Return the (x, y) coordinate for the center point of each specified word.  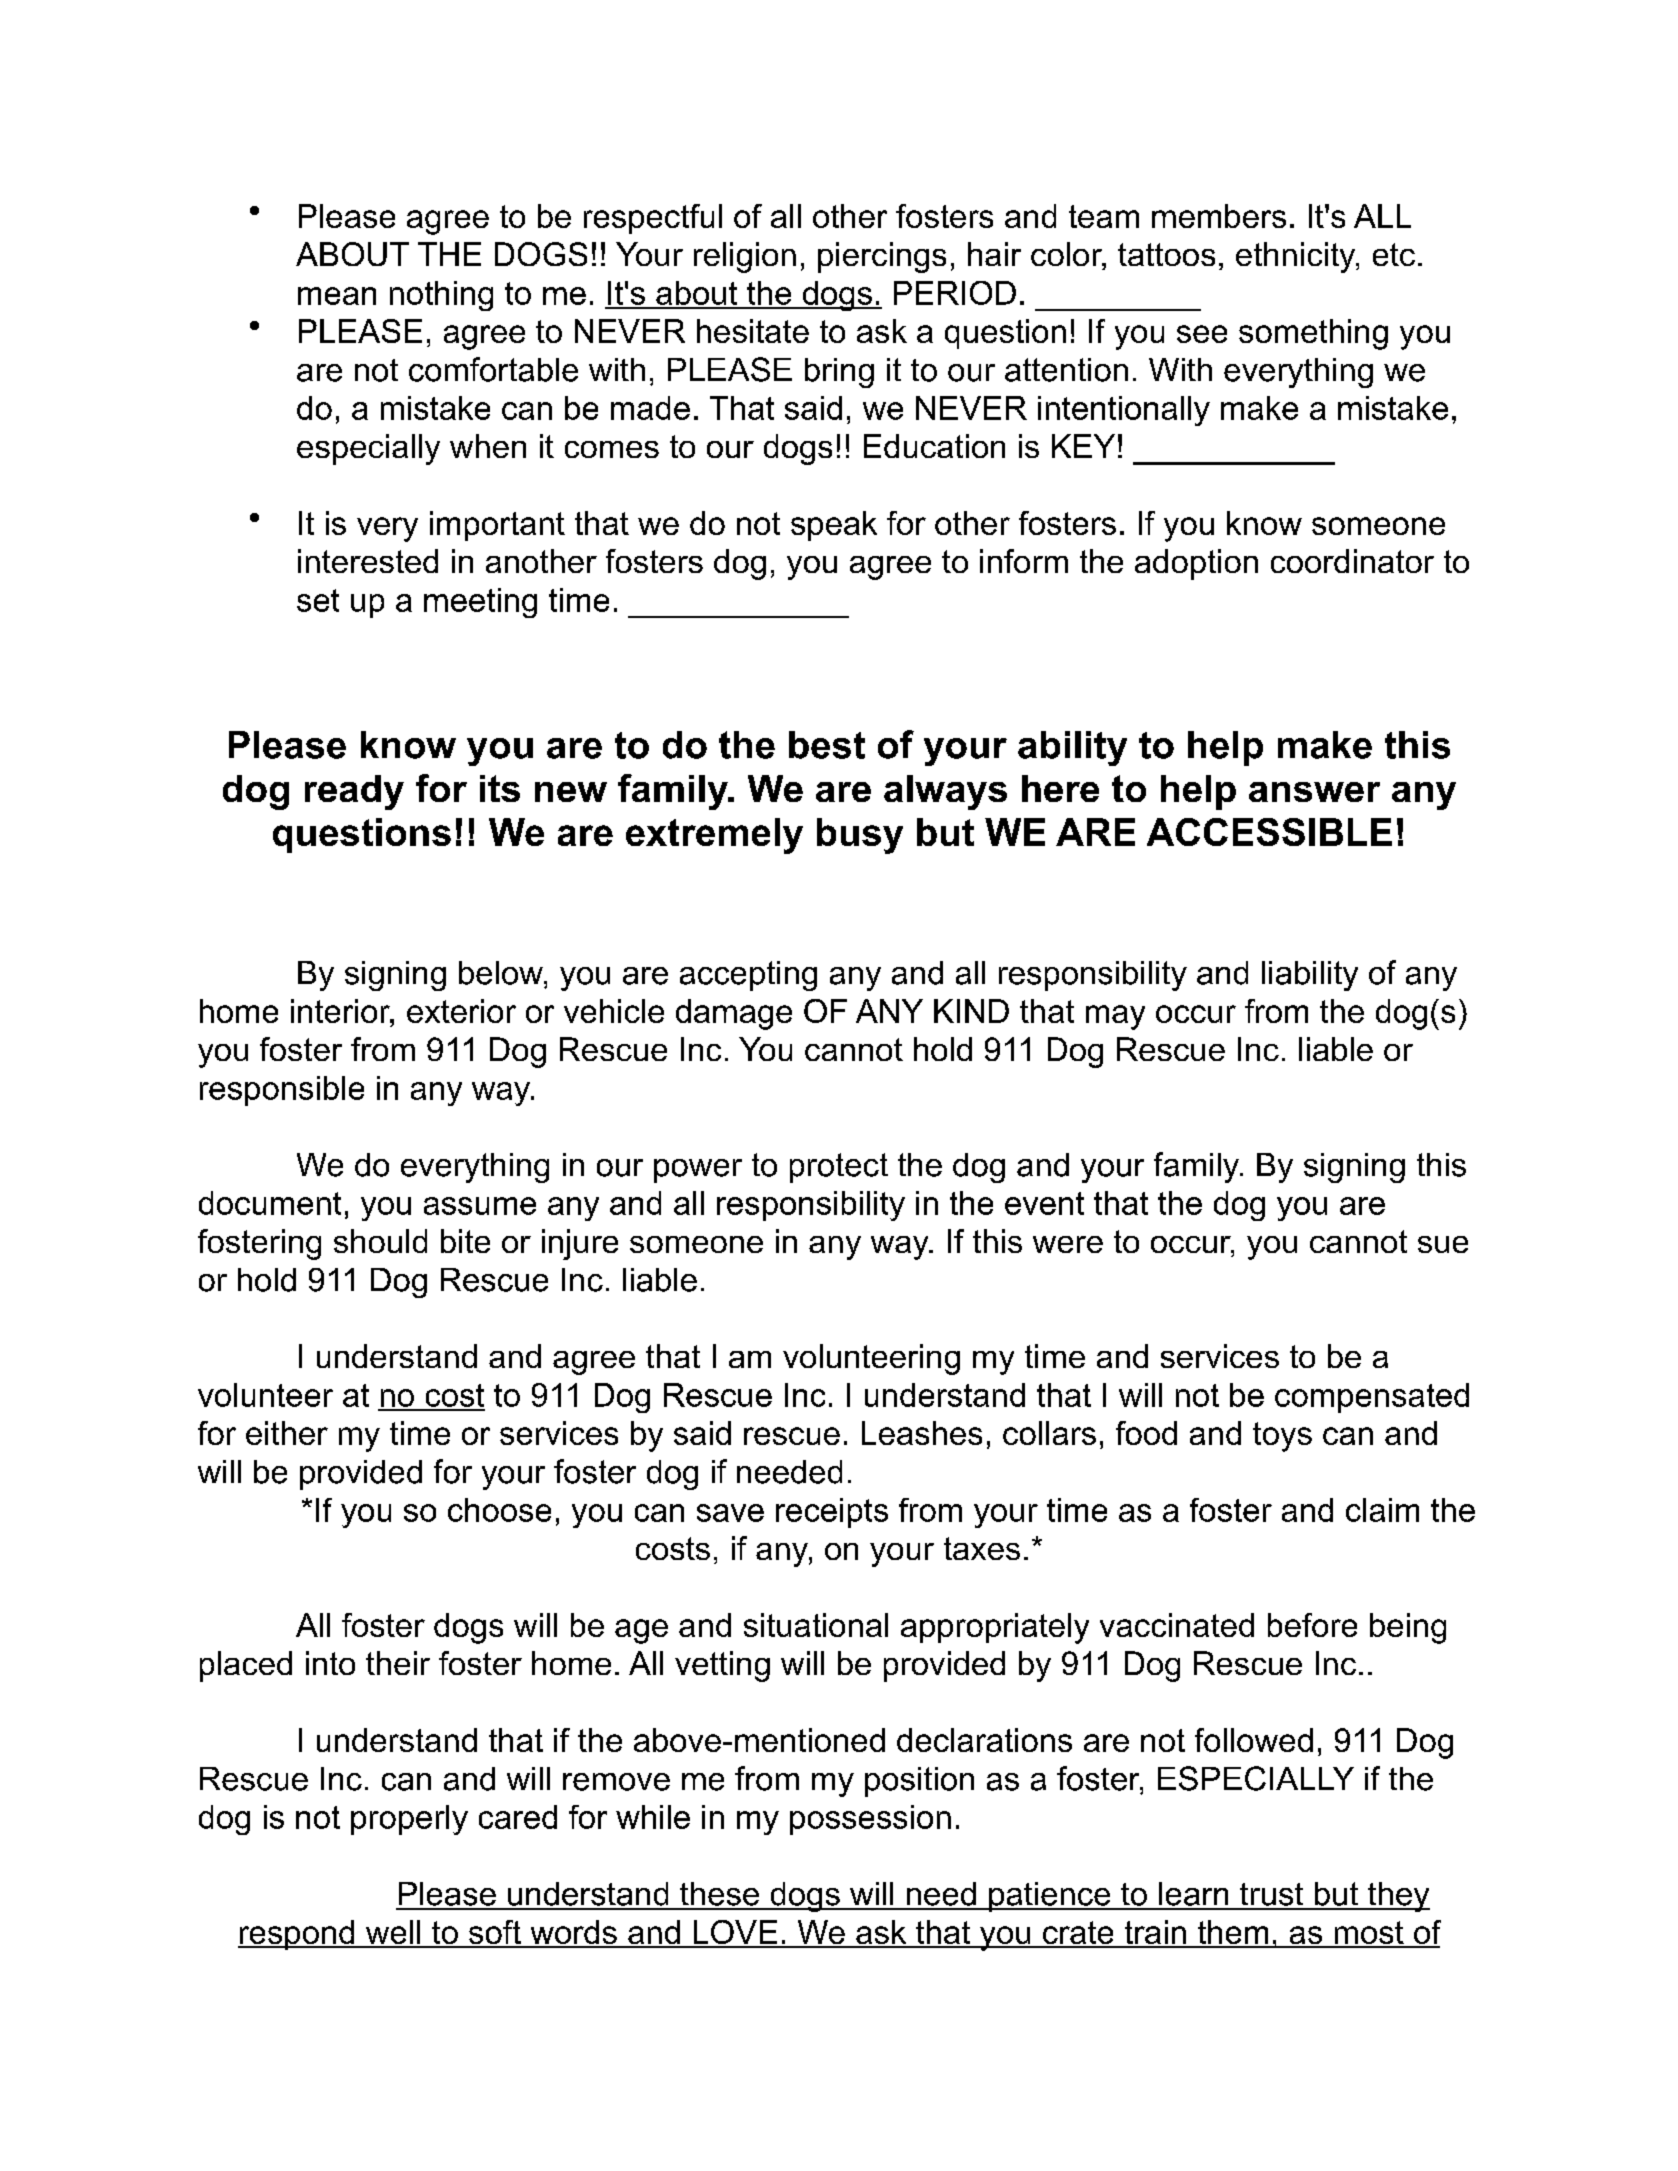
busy (860, 836)
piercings (882, 257)
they (1398, 1897)
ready (354, 792)
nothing (441, 296)
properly (409, 1820)
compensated (1372, 1398)
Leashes (922, 1433)
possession (870, 1820)
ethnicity (1297, 257)
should (380, 1241)
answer (1314, 792)
